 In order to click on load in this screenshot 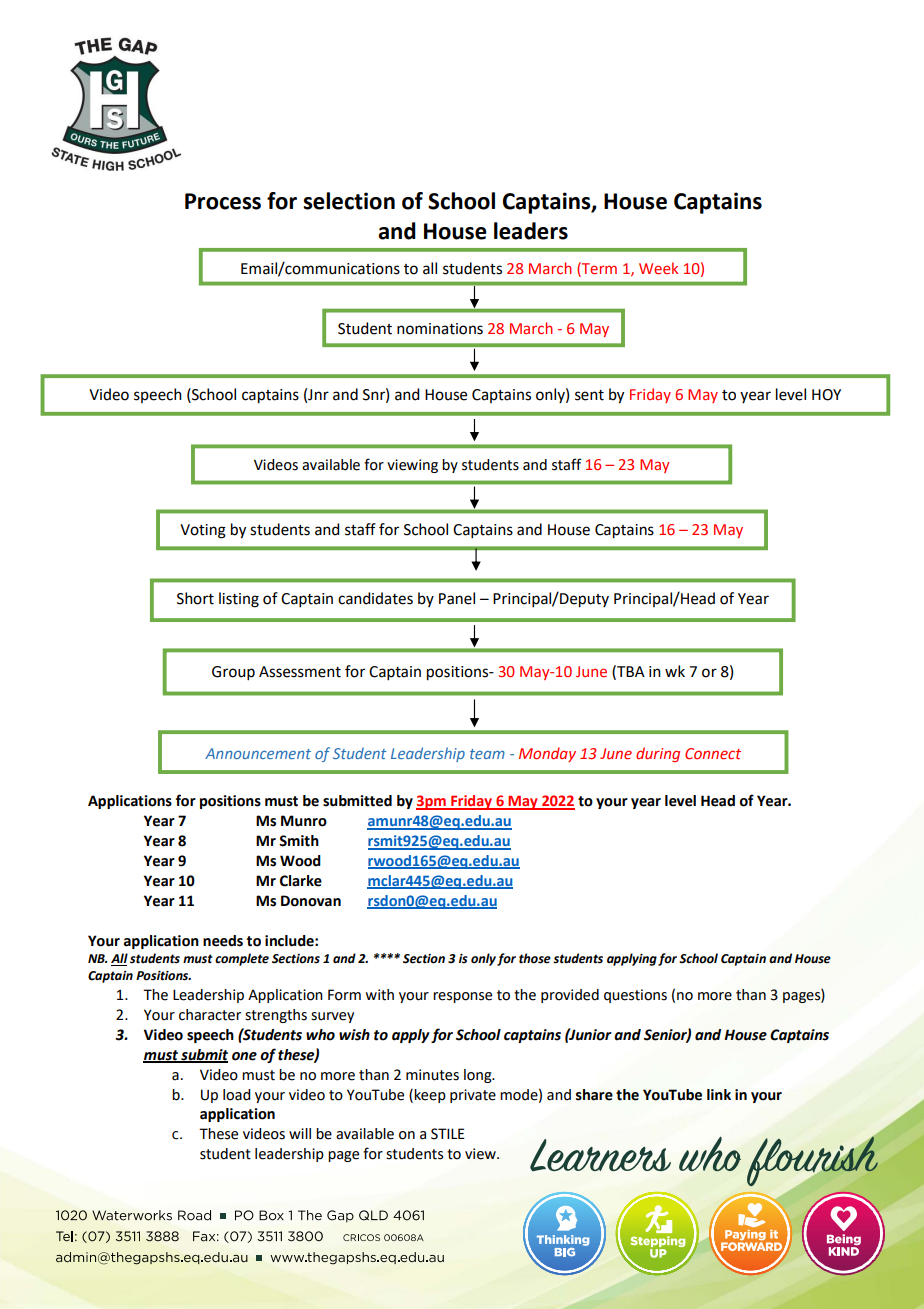, I will do `click(236, 1095)`.
